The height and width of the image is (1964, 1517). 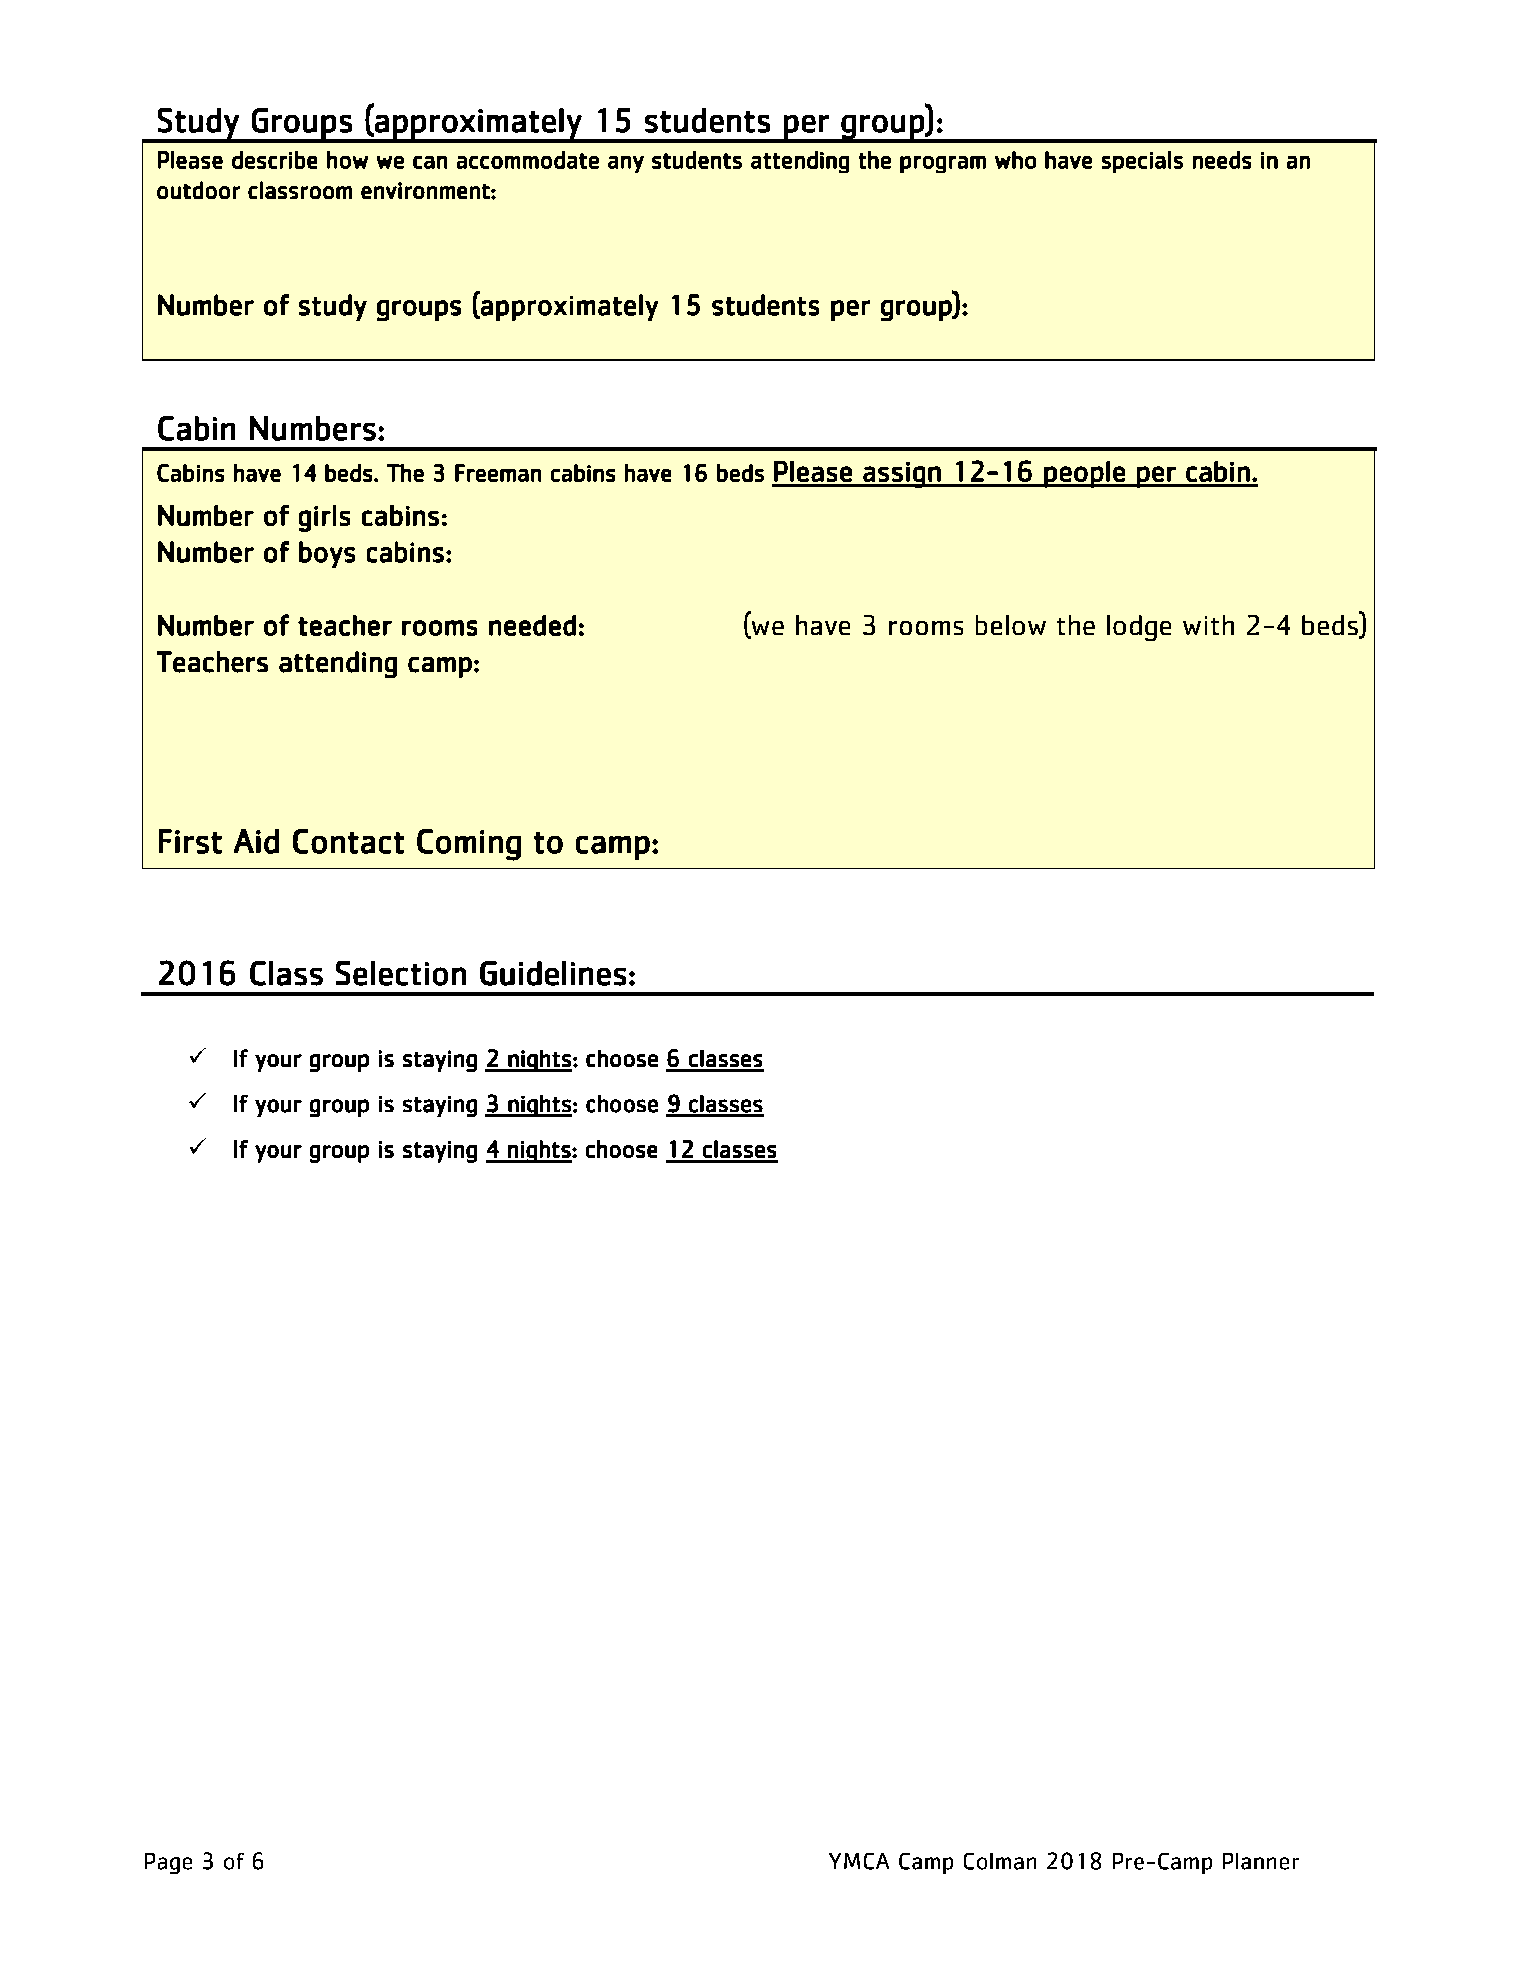 I want to click on any, so click(x=626, y=164).
